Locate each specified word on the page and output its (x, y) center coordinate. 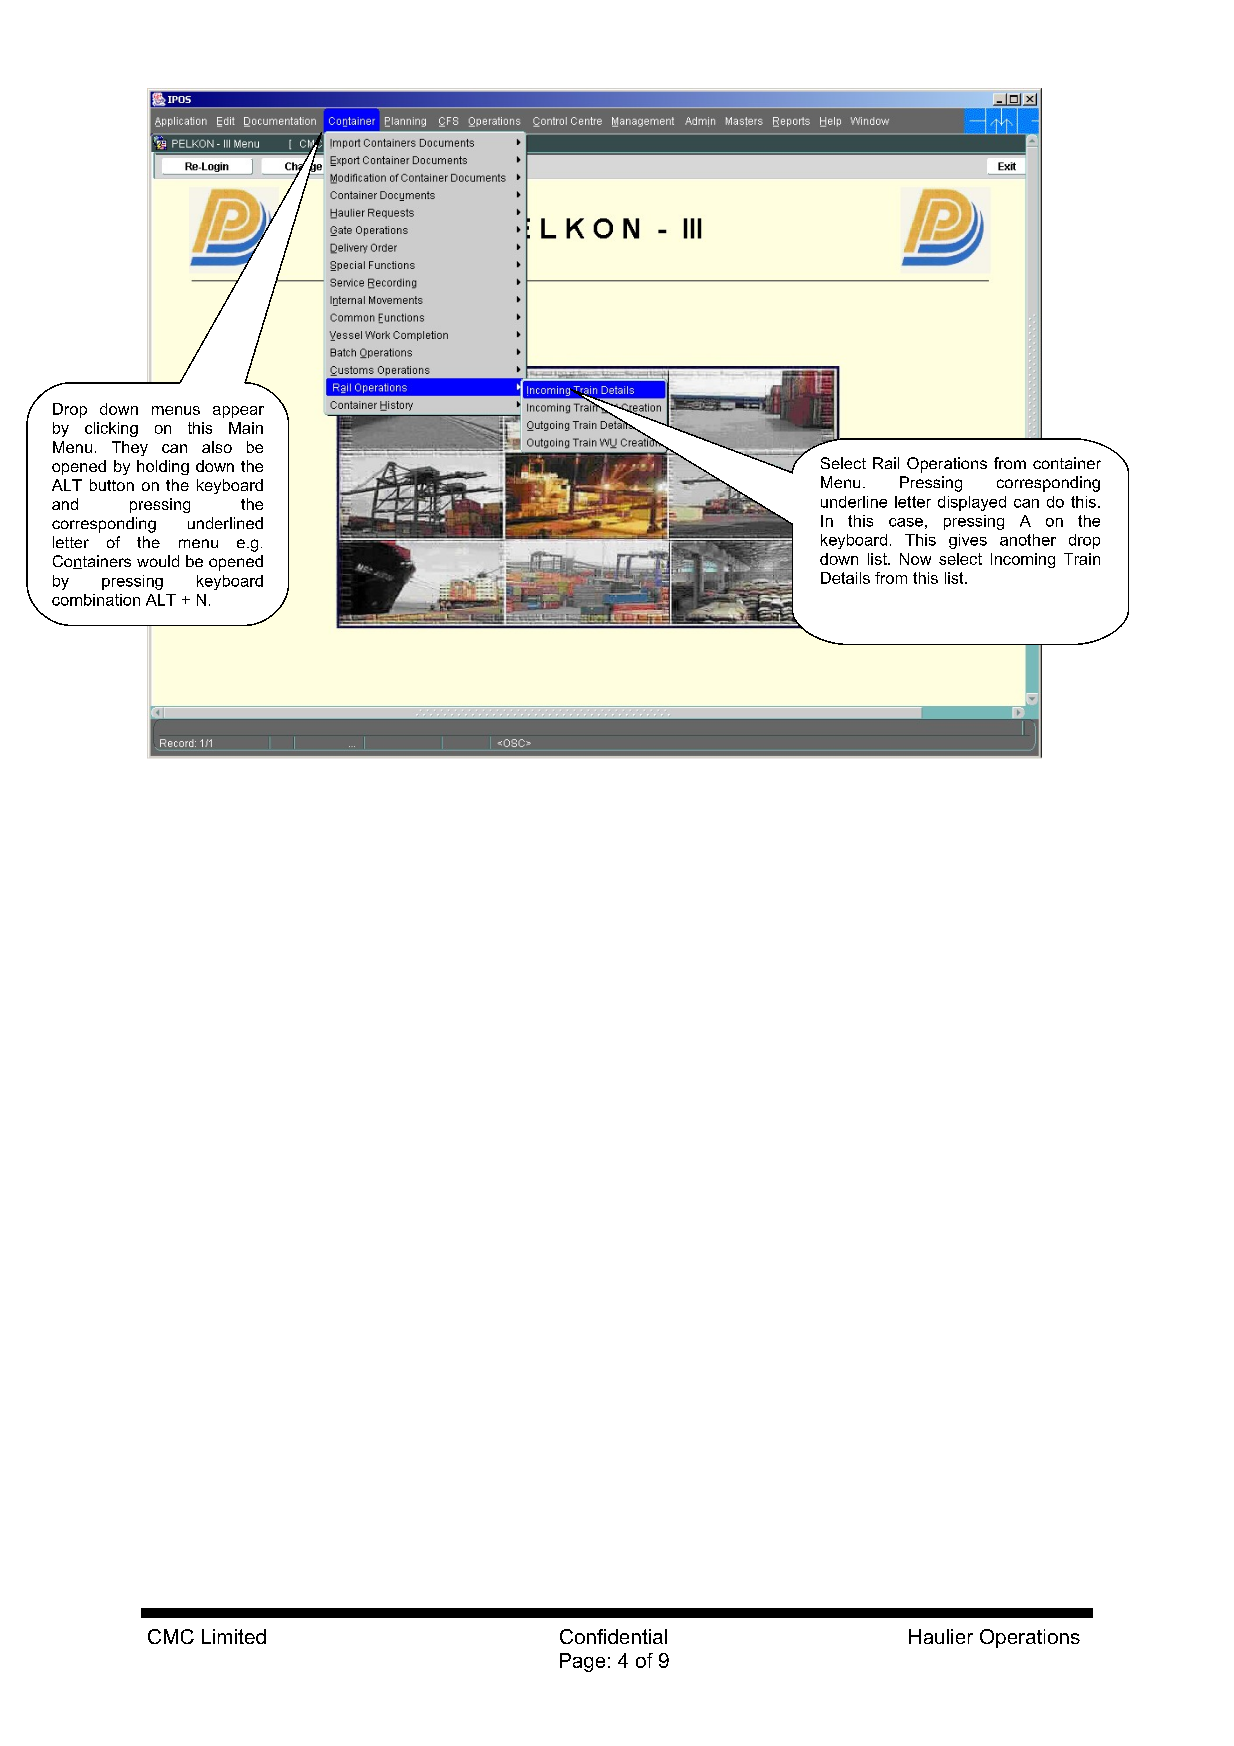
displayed (972, 503)
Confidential (613, 1636)
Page (582, 1662)
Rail (886, 463)
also (217, 447)
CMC (171, 1636)
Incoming (1023, 560)
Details (845, 578)
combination (96, 600)
